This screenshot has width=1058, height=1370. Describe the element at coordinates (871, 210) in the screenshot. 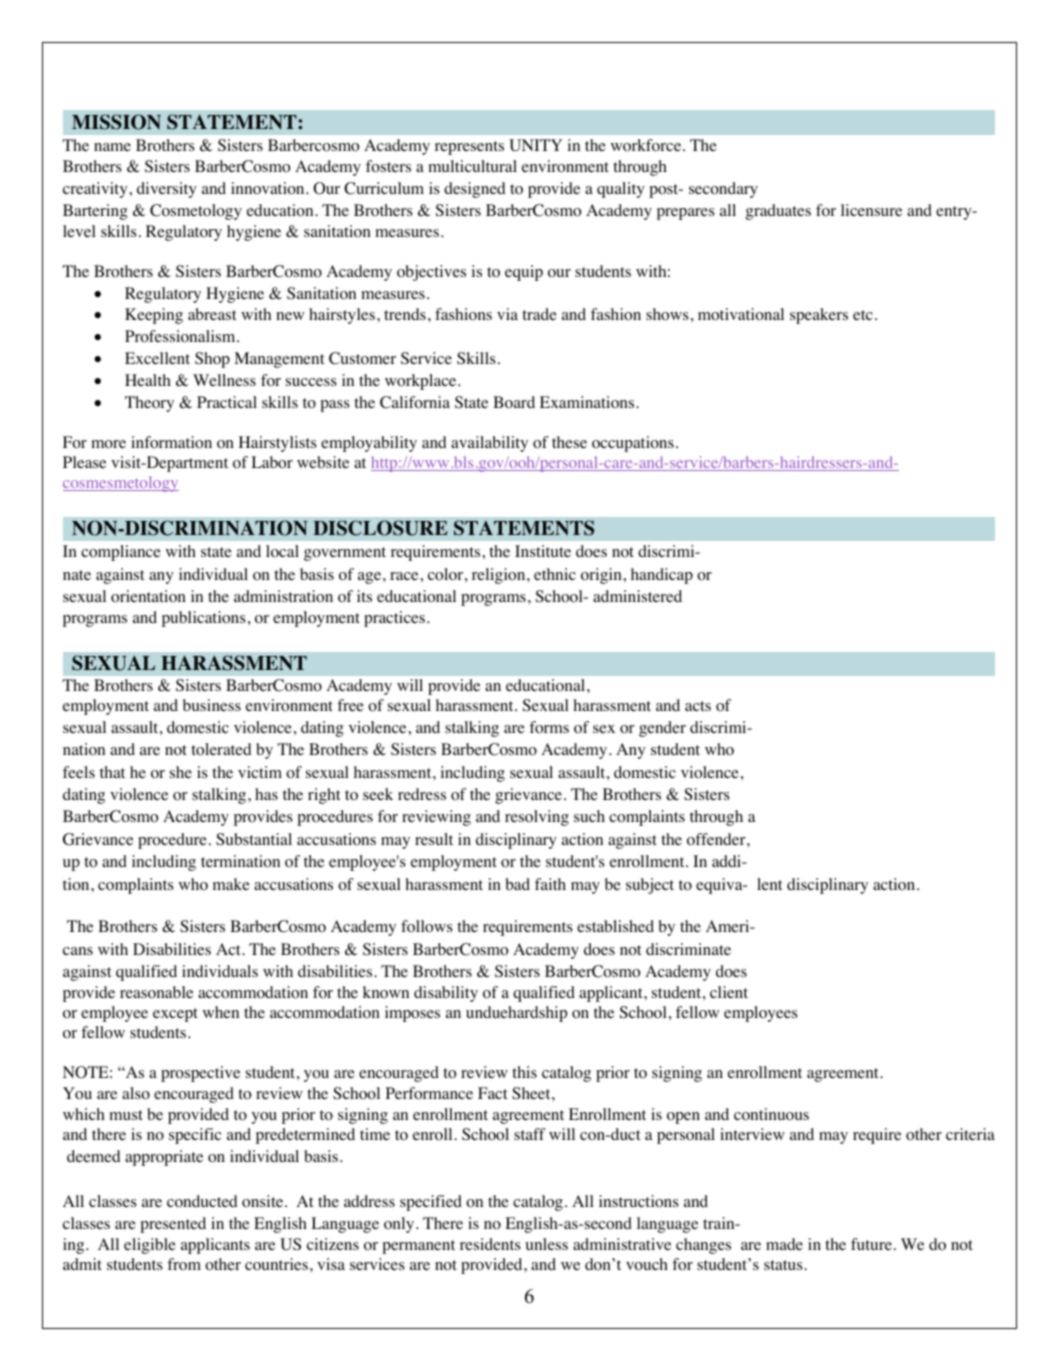

I see `licensure` at that location.
